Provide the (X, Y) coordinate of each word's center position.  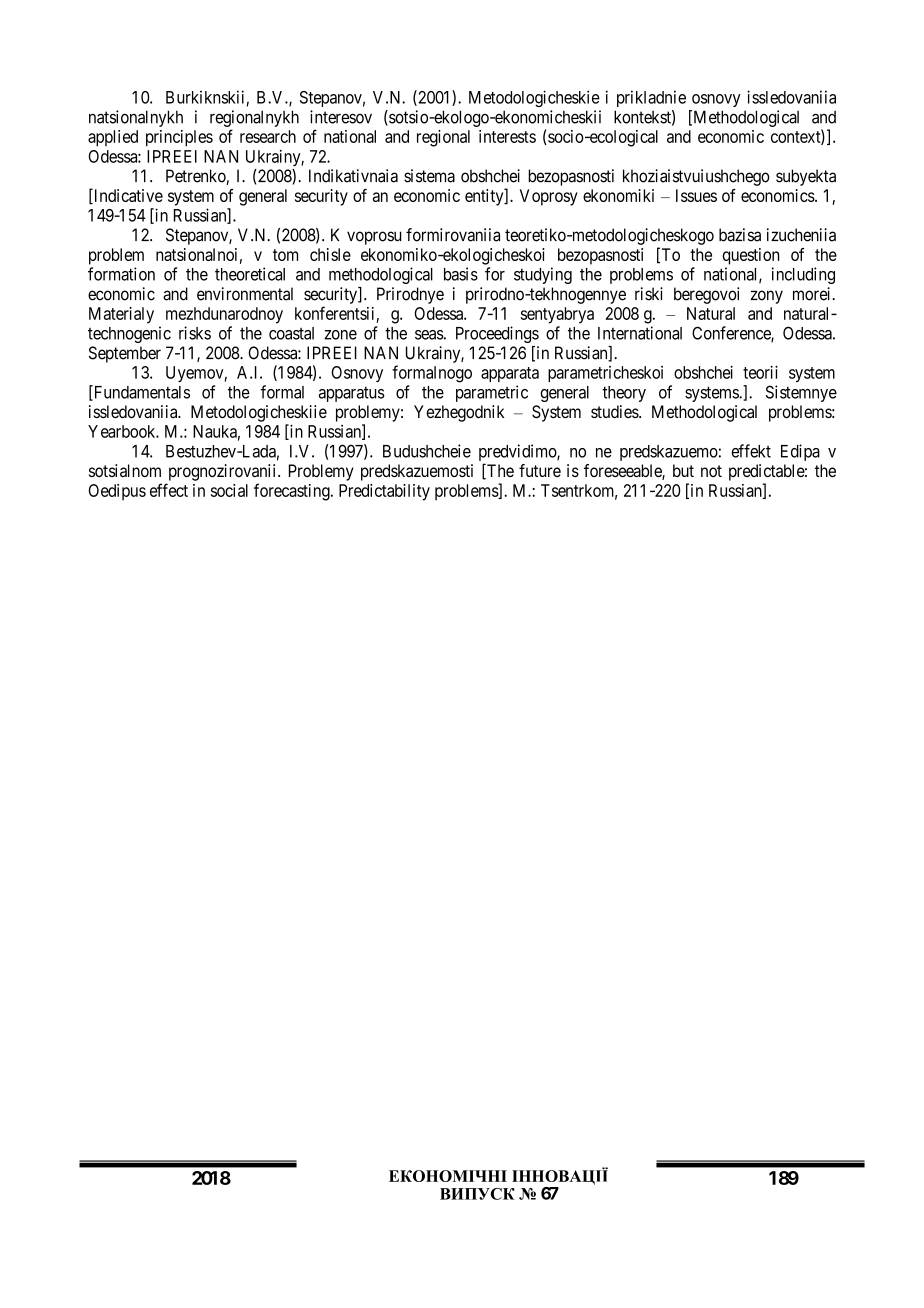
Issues (696, 195)
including (803, 275)
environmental (245, 294)
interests (507, 136)
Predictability (384, 492)
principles (179, 138)
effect (169, 490)
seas (429, 335)
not (711, 471)
